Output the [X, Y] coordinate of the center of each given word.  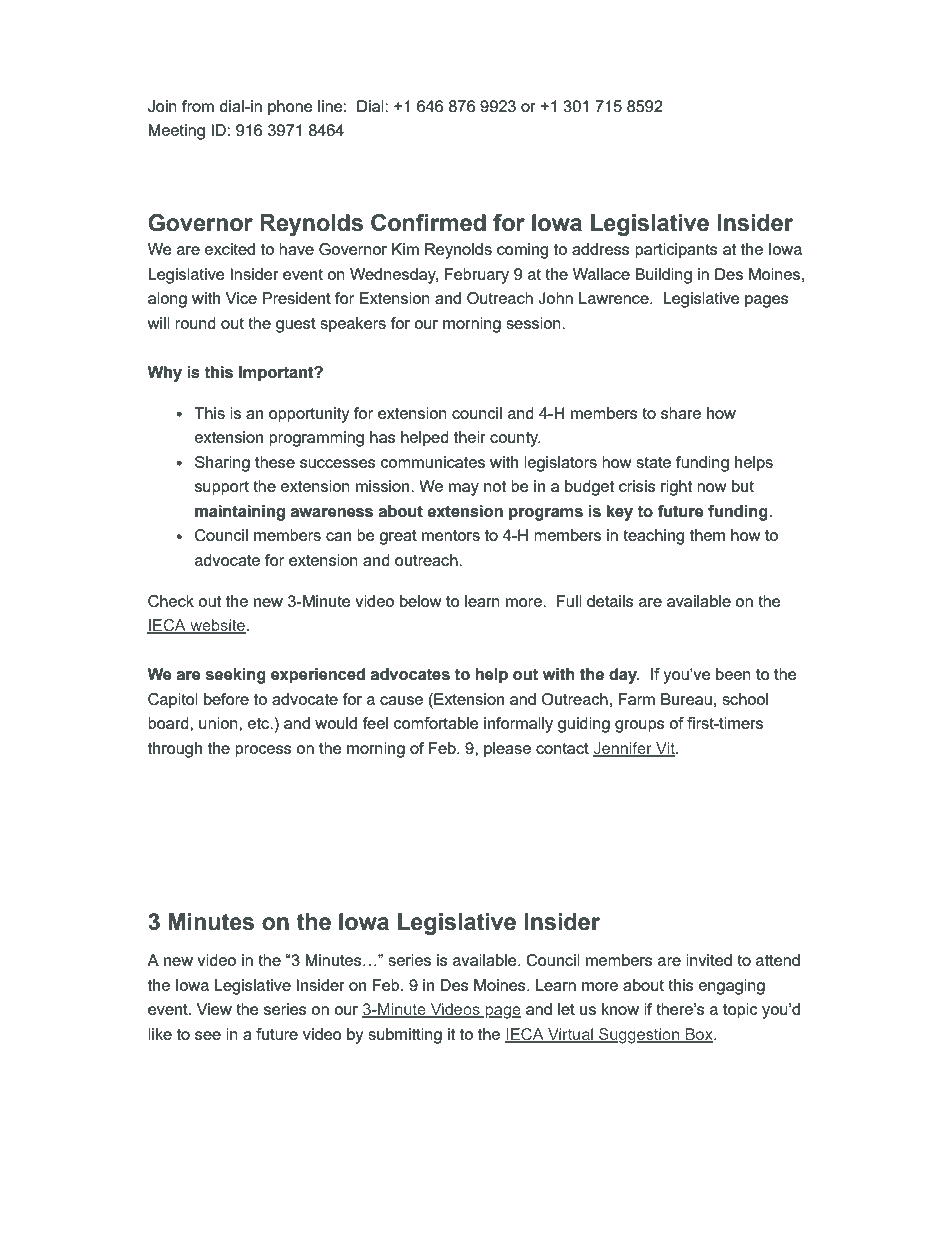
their [470, 437]
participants [676, 251]
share [681, 413]
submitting [405, 1036]
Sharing [222, 464]
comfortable [436, 723]
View [214, 1009]
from [198, 106]
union [219, 723]
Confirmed [428, 223]
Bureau [686, 699]
